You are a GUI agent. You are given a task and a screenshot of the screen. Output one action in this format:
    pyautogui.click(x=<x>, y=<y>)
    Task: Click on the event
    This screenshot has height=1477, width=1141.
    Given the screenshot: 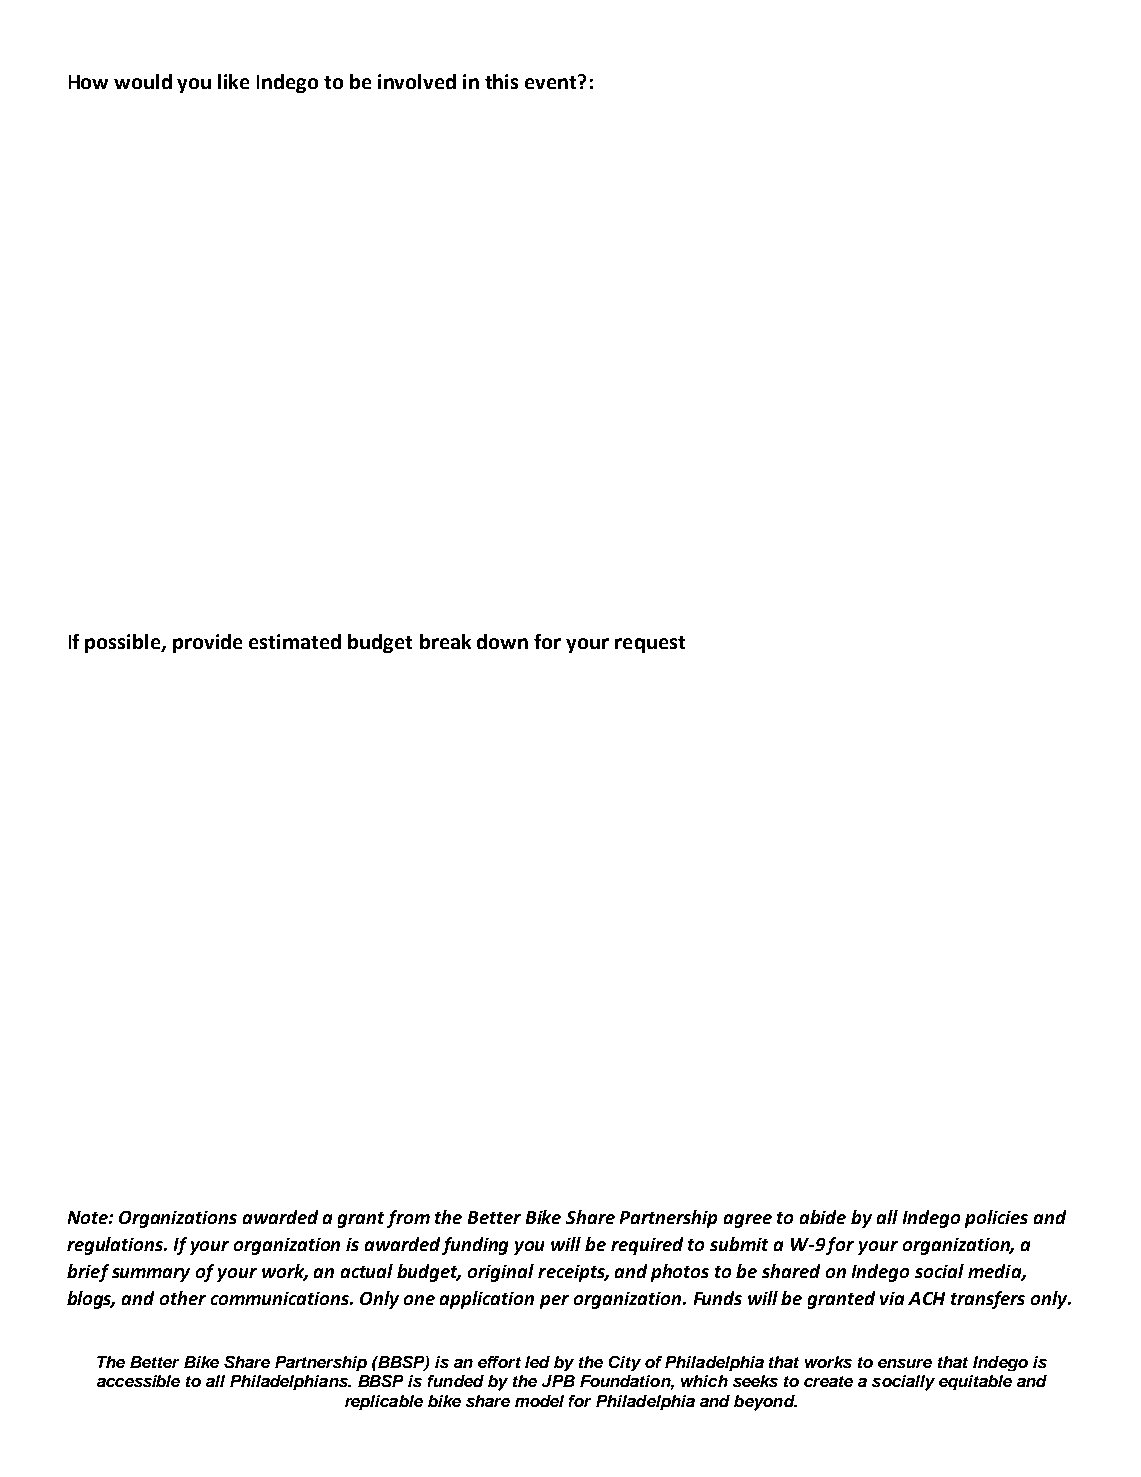 What is the action you would take?
    pyautogui.click(x=550, y=82)
